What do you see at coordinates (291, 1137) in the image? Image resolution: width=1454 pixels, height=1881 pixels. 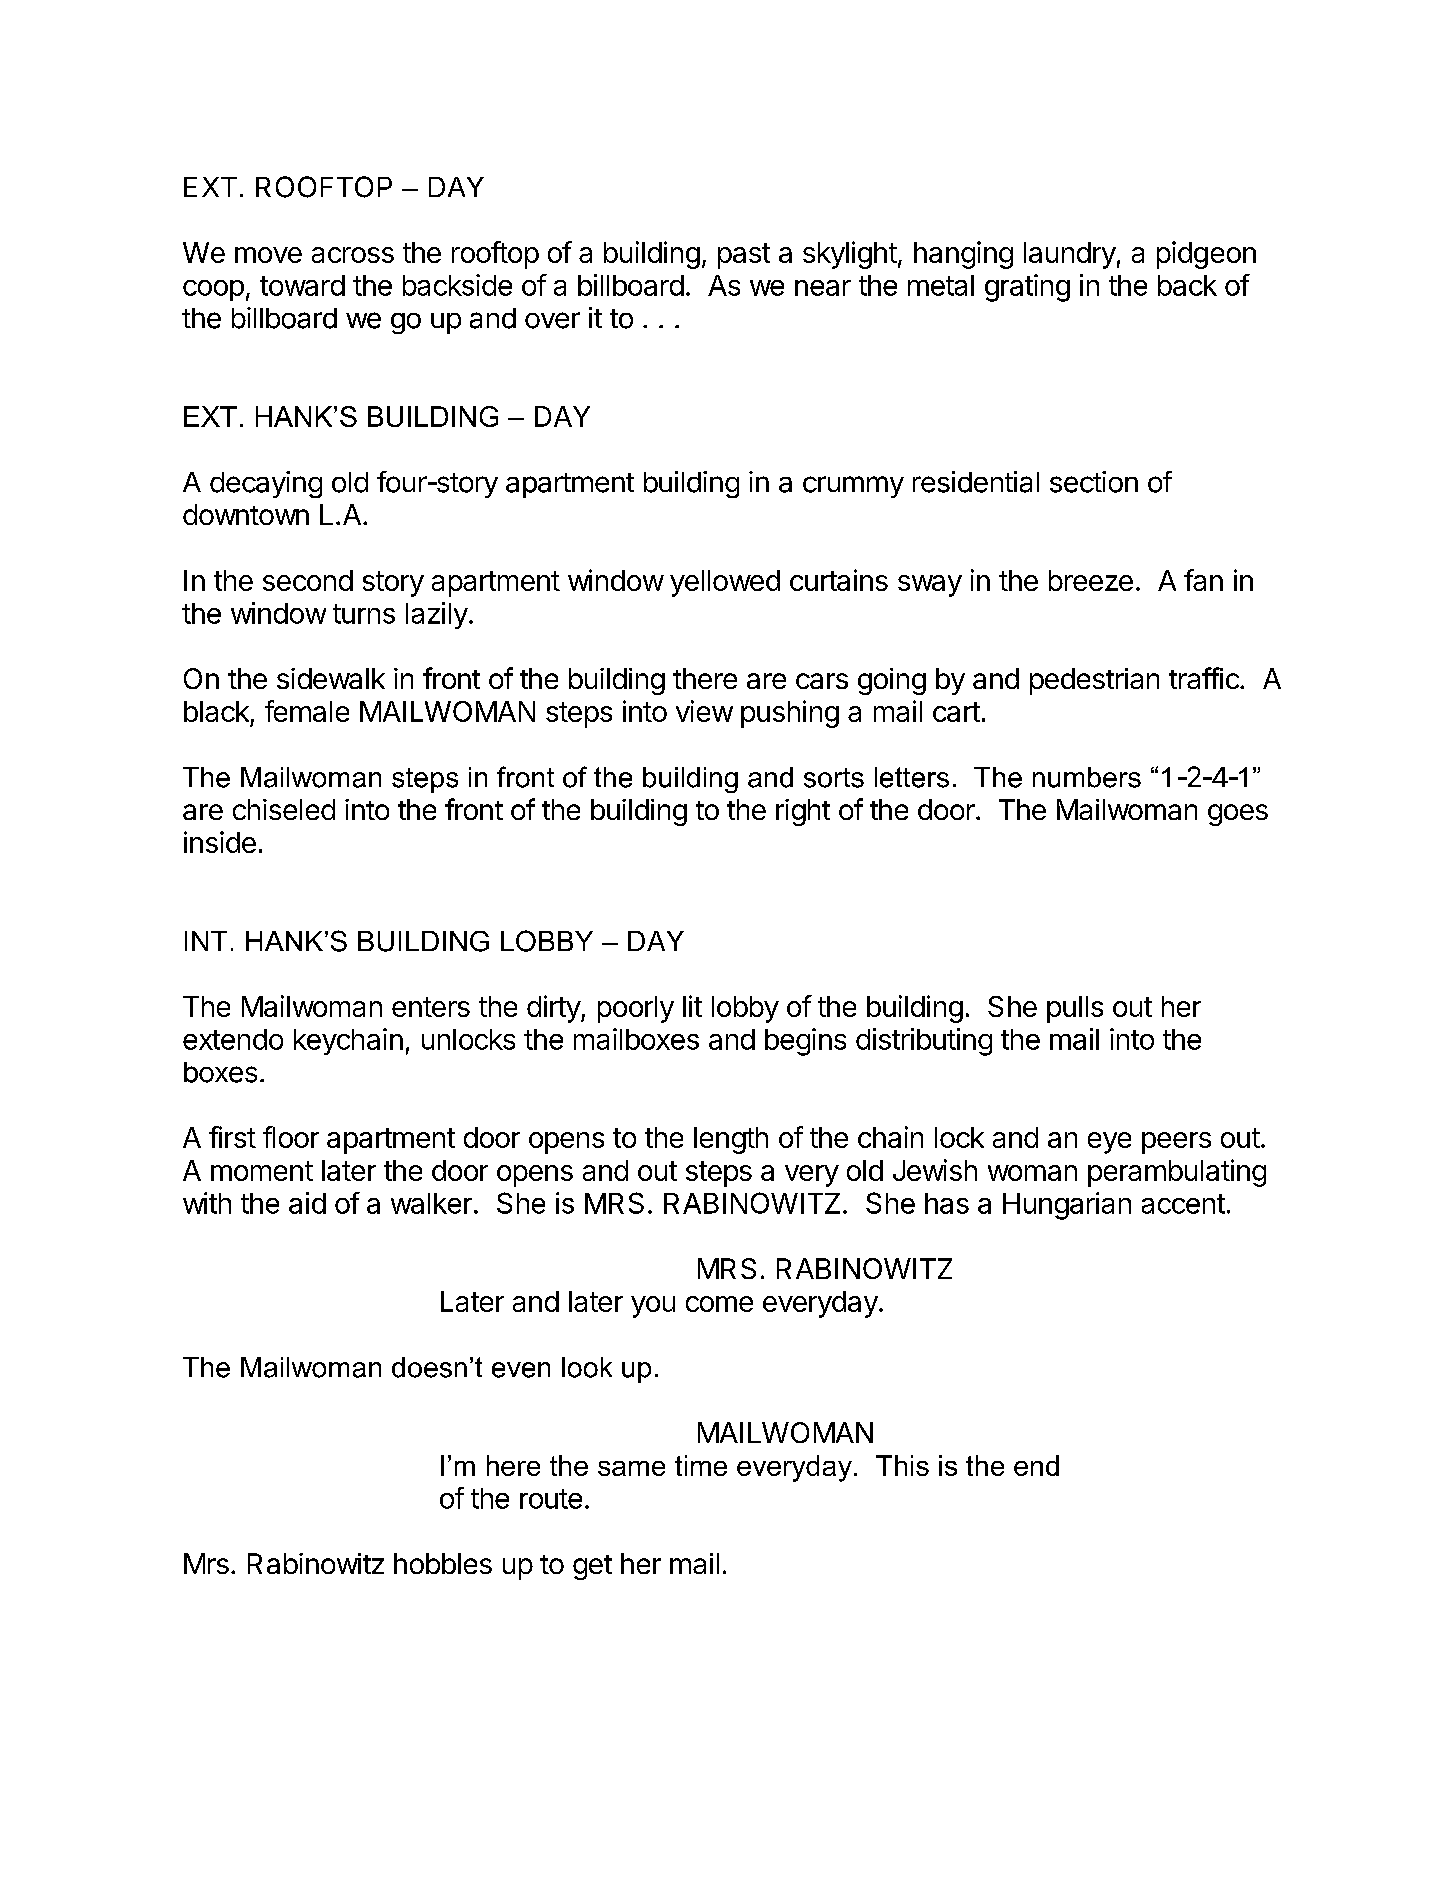 I see `floor` at bounding box center [291, 1137].
